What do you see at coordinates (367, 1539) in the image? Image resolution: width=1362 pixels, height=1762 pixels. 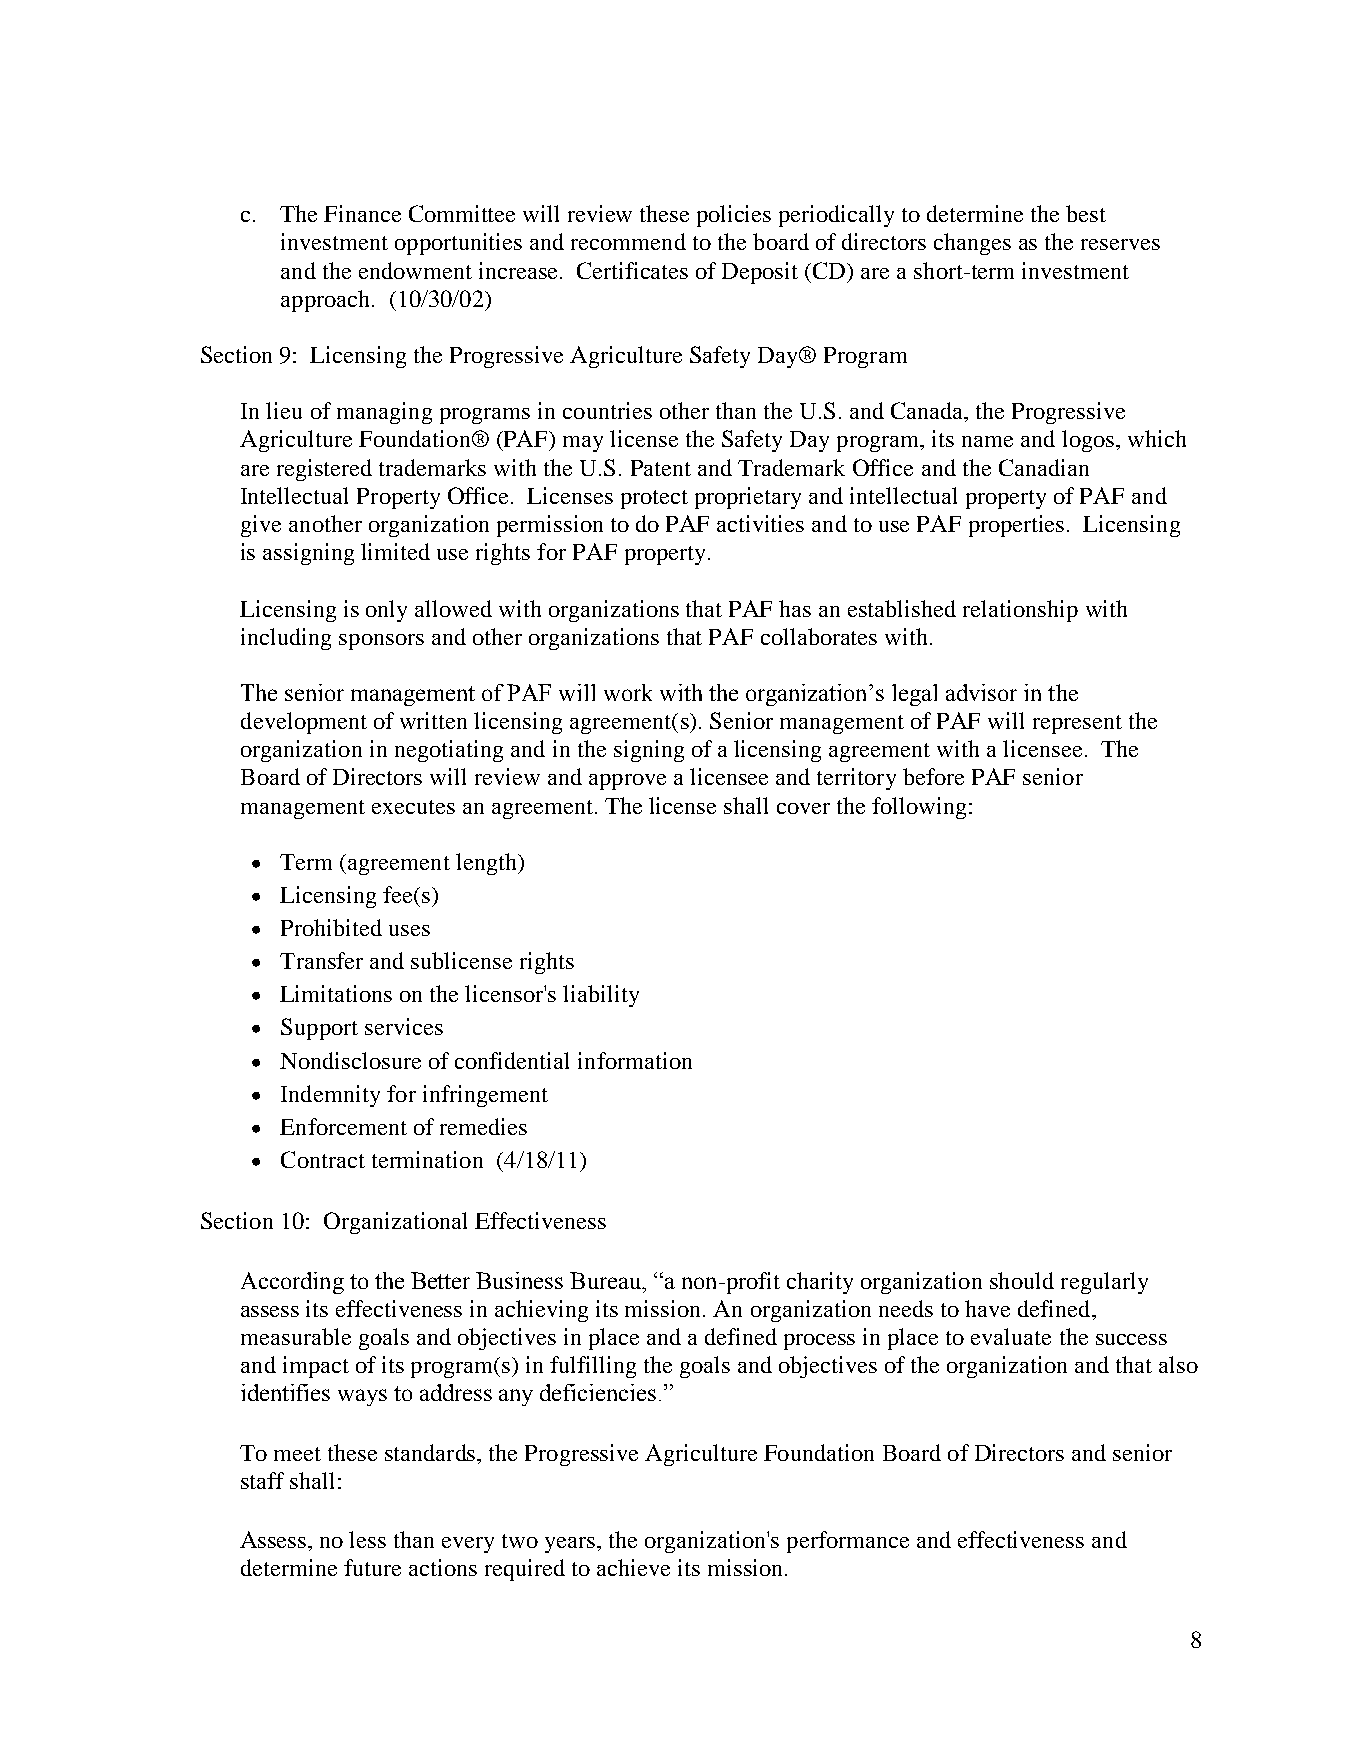 I see `less` at bounding box center [367, 1539].
